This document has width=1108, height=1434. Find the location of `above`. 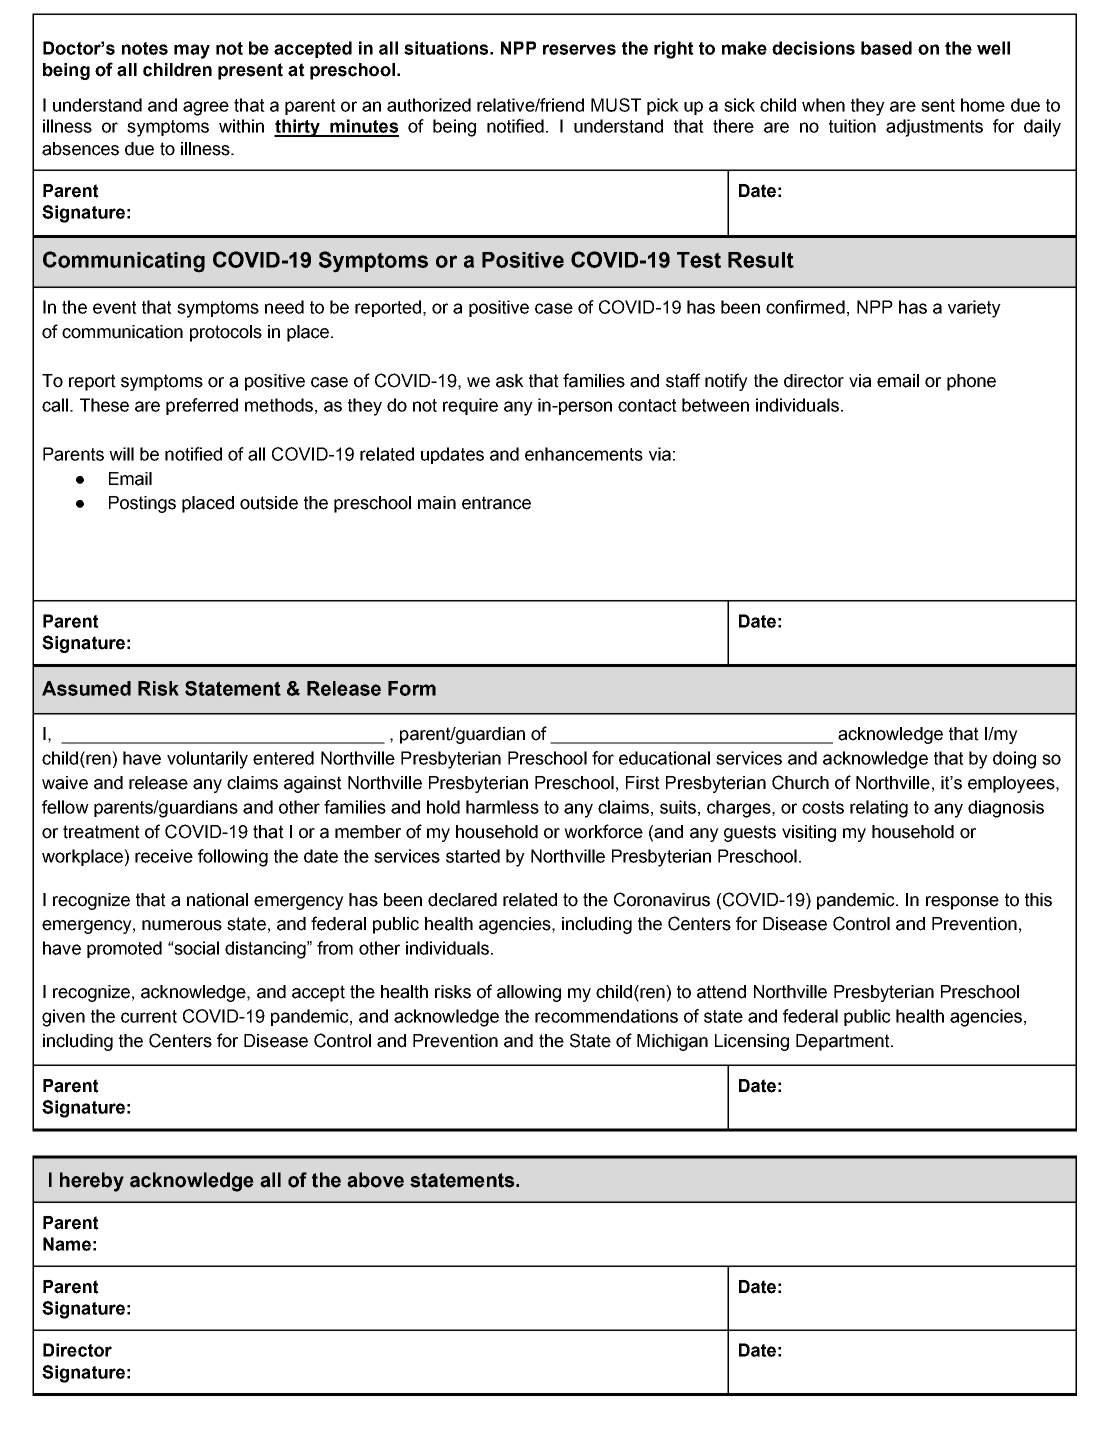

above is located at coordinates (375, 1180).
